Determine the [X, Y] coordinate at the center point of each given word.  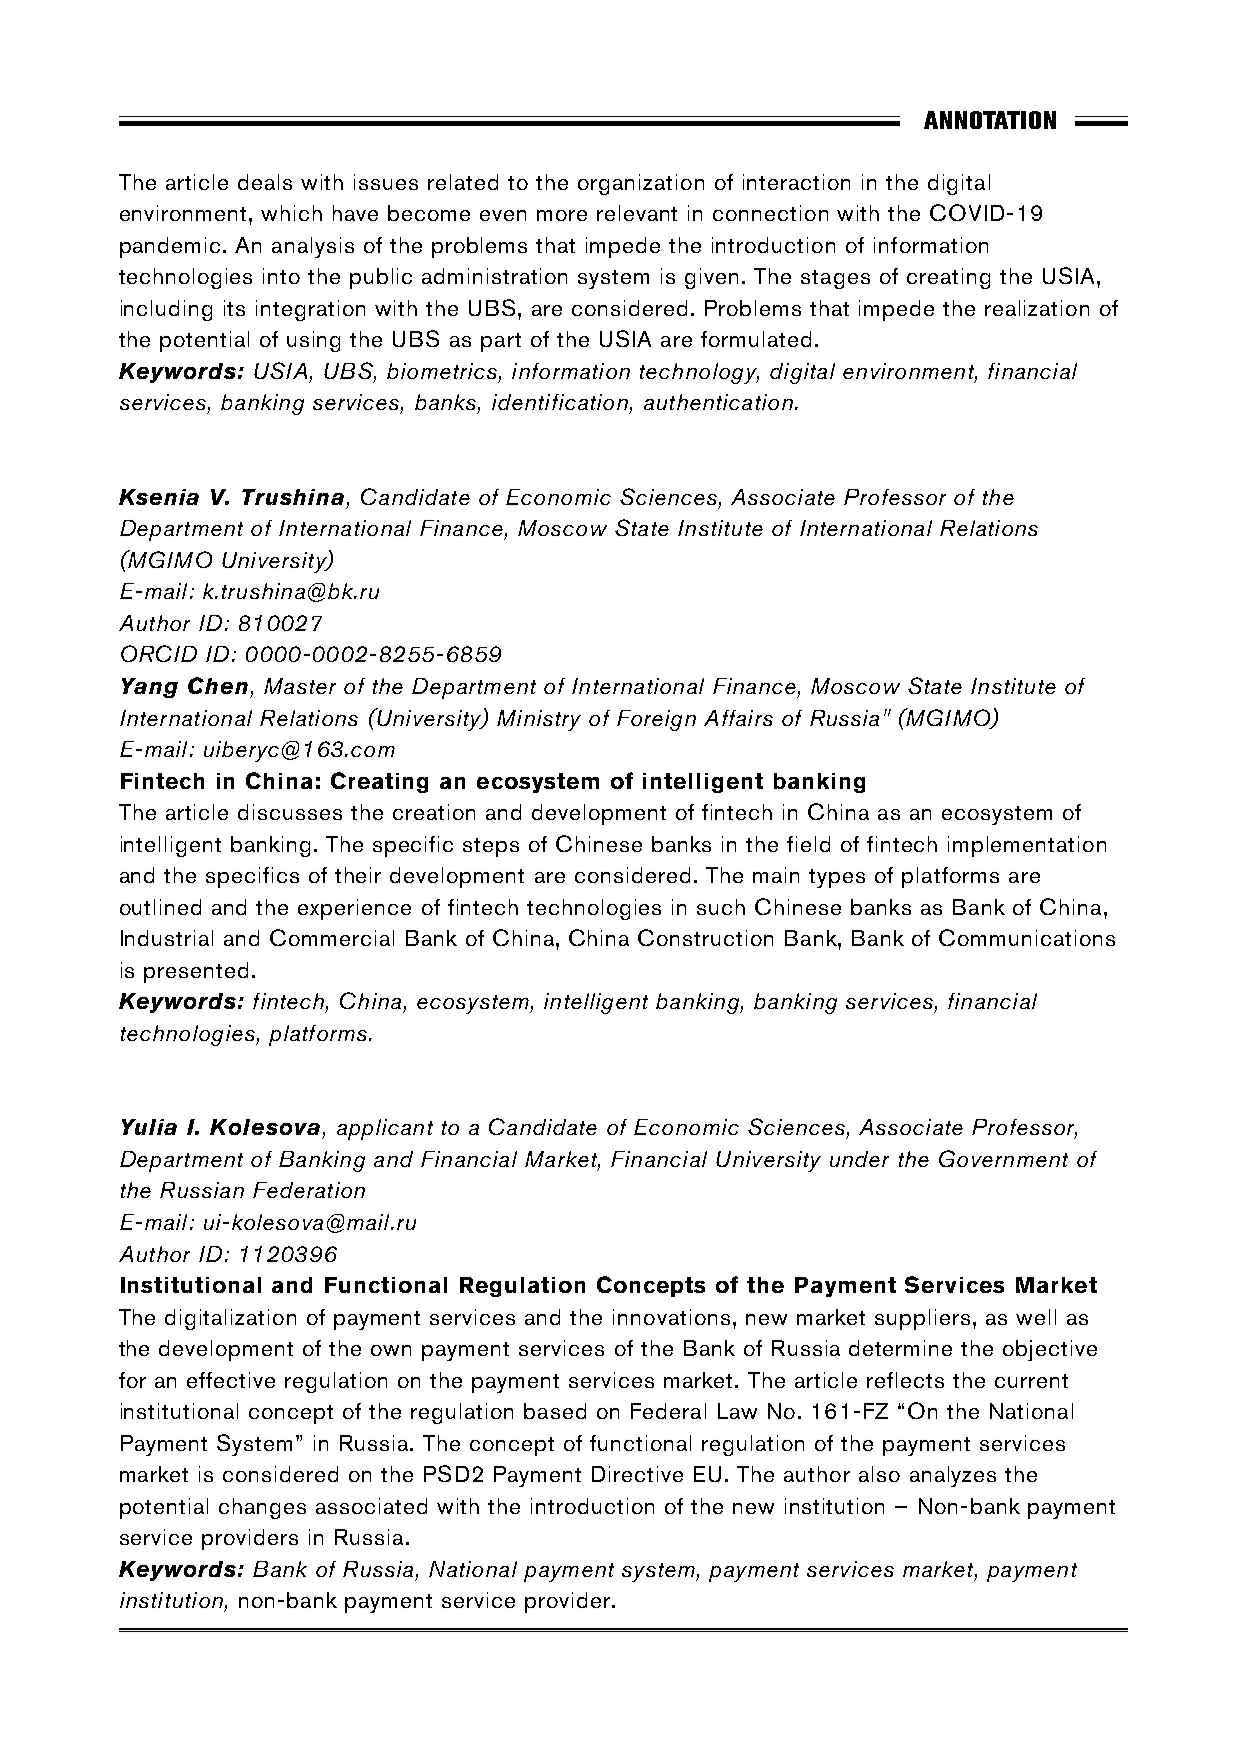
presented [196, 972]
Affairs [738, 718]
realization [1037, 308]
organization [641, 184]
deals [265, 182]
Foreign [656, 720]
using [313, 341]
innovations [671, 1317]
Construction [705, 937]
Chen [218, 685]
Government [1003, 1158]
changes [262, 1508]
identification [560, 402]
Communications [1027, 937]
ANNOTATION [990, 120]
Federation [309, 1190]
